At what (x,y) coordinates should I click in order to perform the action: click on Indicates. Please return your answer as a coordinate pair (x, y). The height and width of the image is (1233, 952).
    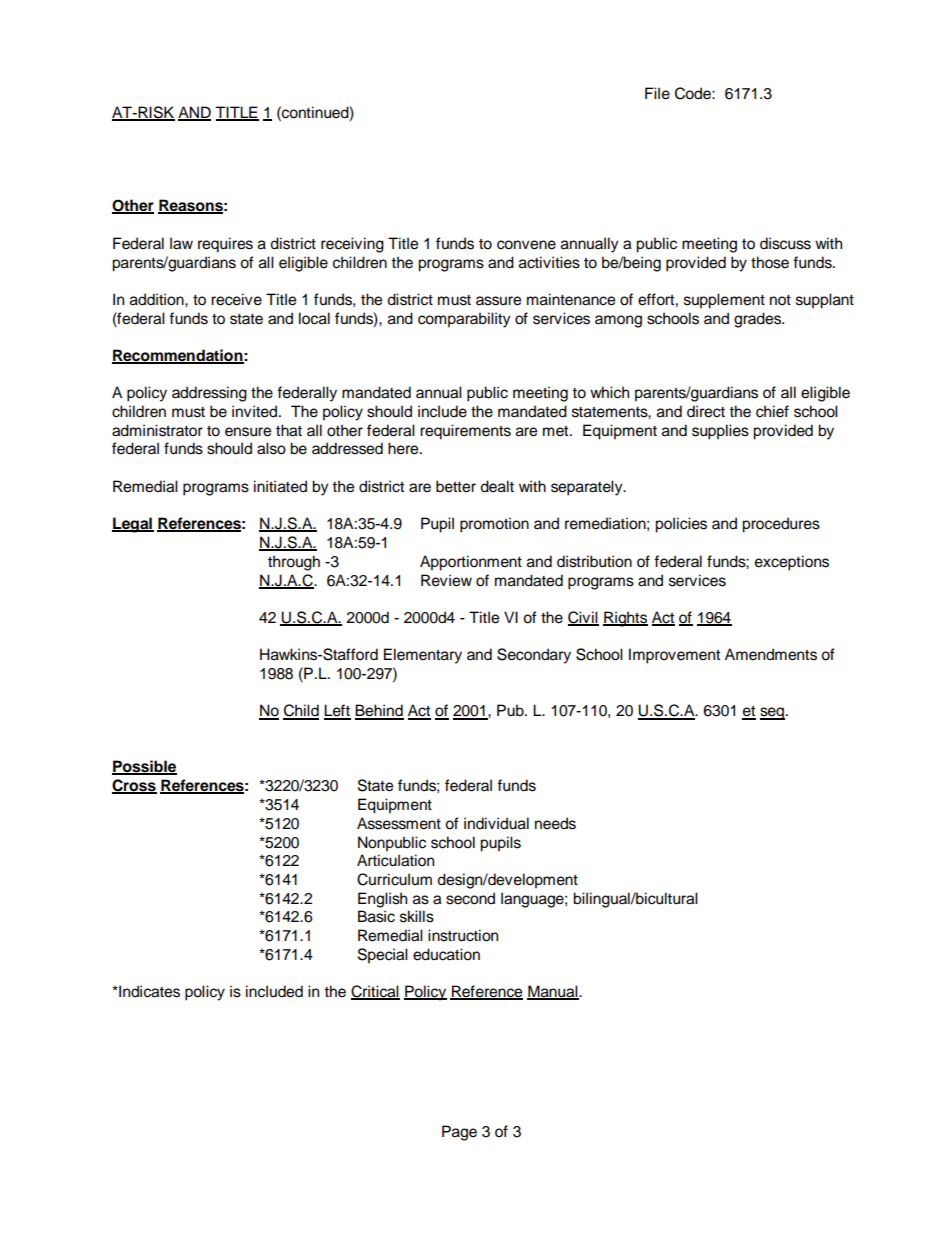
    Looking at the image, I should click on (148, 991).
